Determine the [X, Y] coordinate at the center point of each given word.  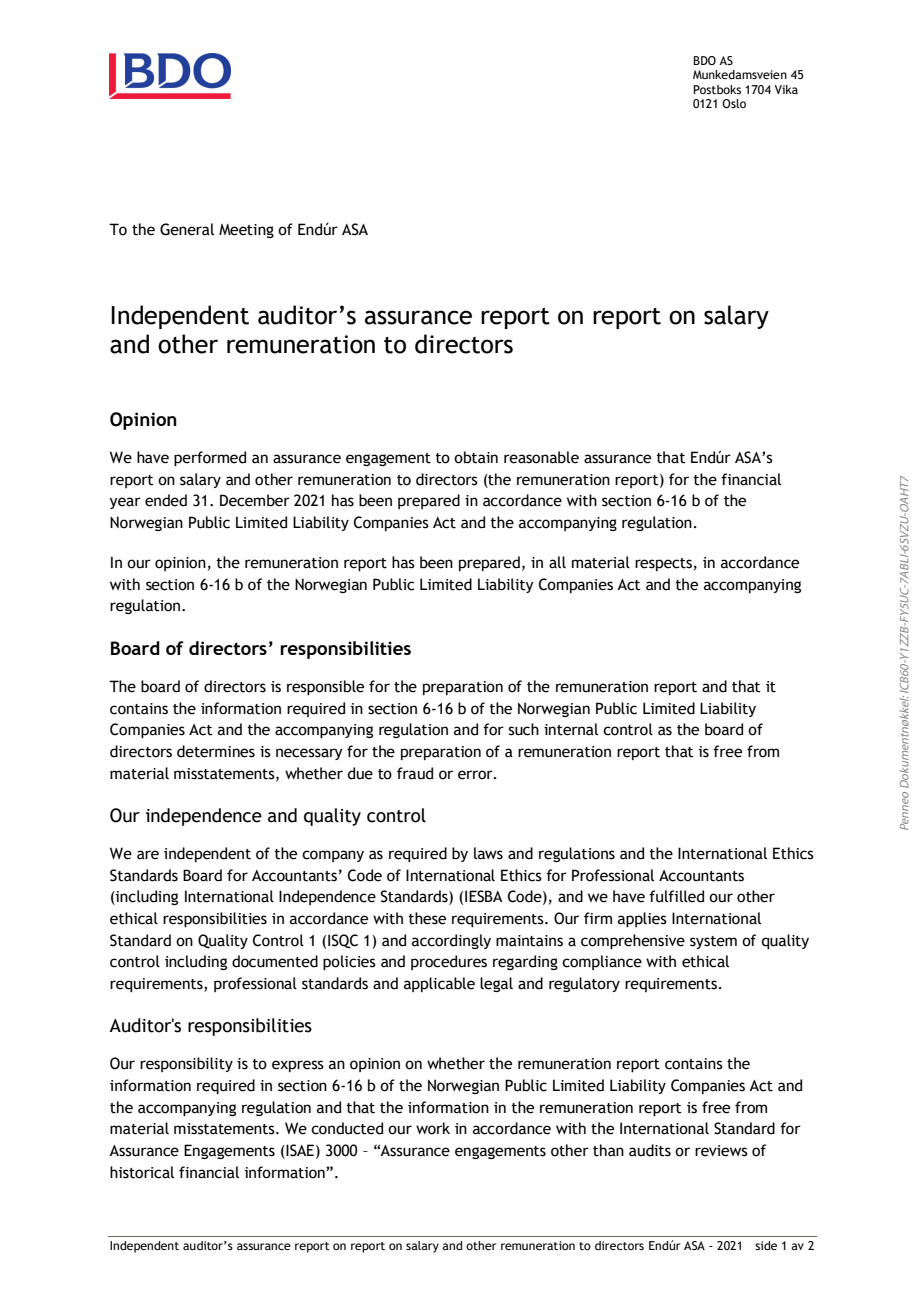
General [187, 229]
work [433, 1128]
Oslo [734, 103]
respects [663, 564]
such [523, 729]
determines [216, 751]
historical [142, 1172]
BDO [704, 60]
